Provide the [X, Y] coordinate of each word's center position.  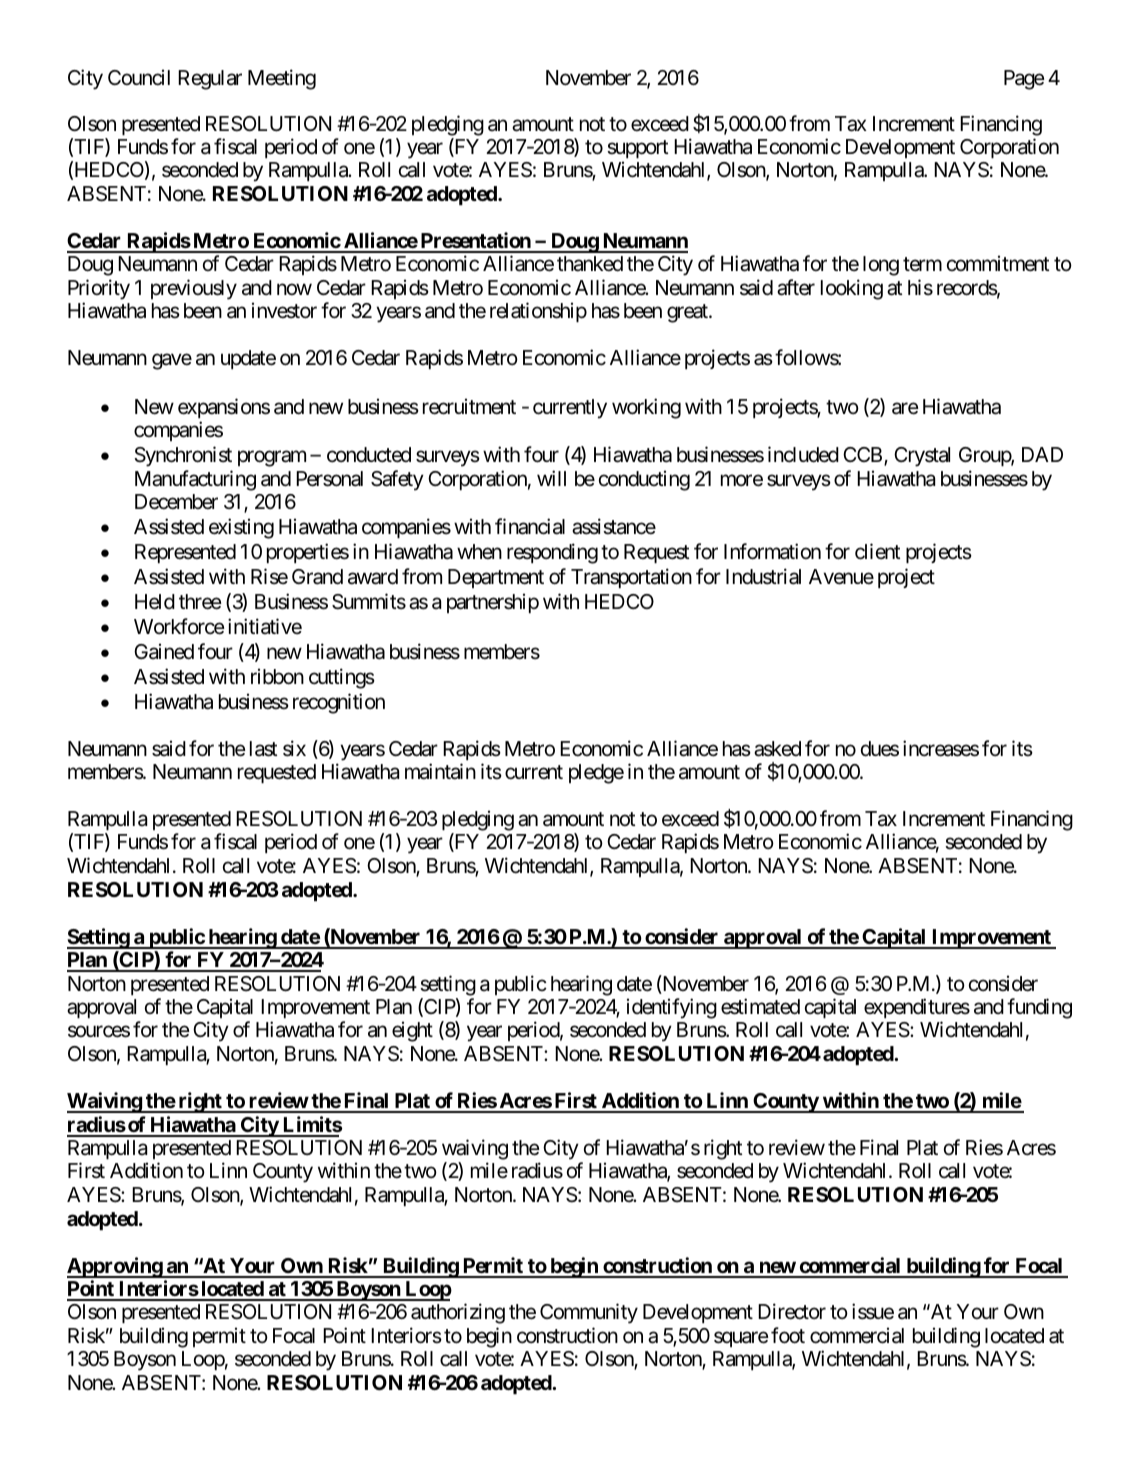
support [637, 149]
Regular [210, 80]
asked [777, 749]
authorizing [458, 1313]
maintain [440, 771]
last [263, 749]
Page [1024, 80]
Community [589, 1313]
